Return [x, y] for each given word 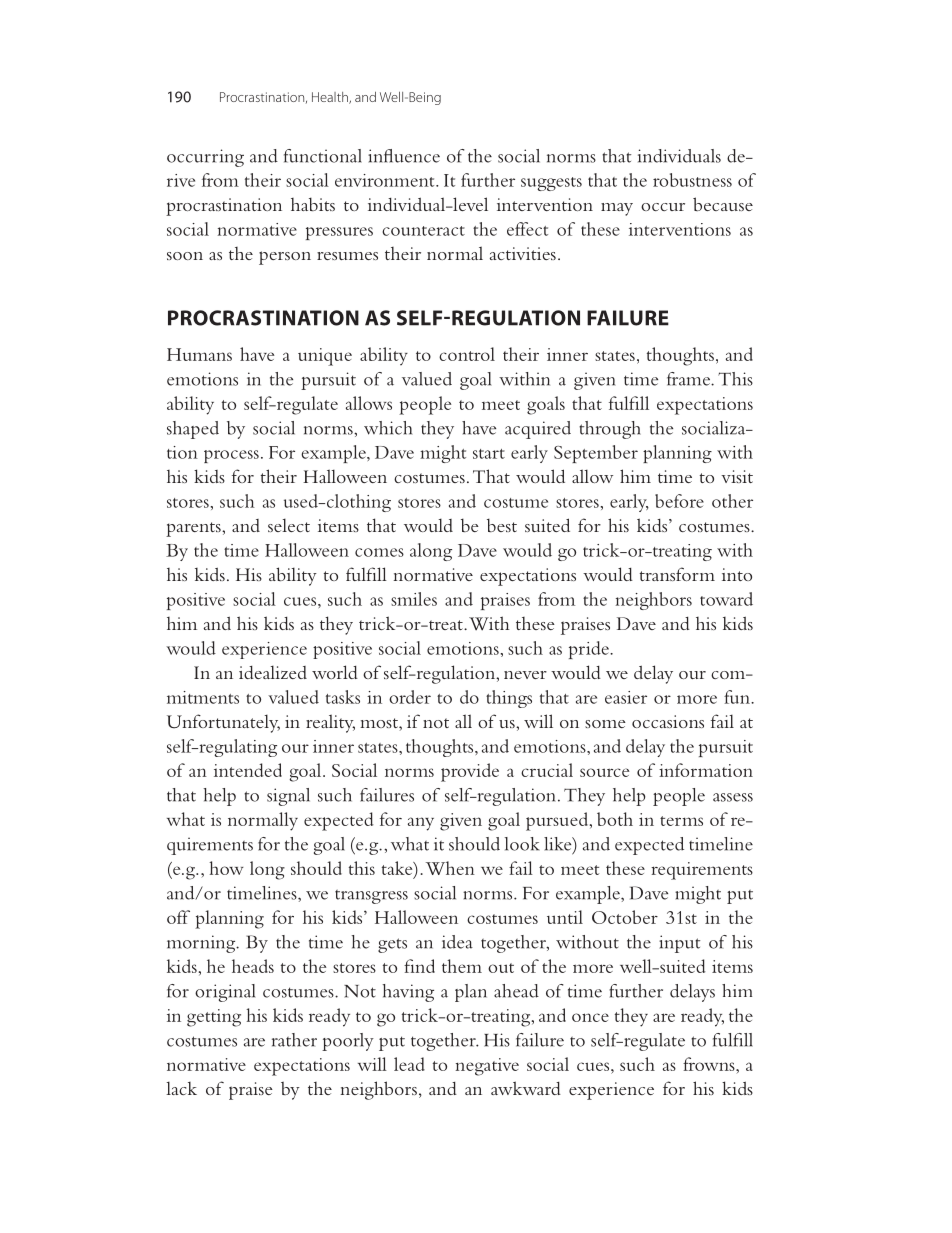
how [226, 868]
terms [681, 821]
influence [404, 156]
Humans [199, 354]
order [410, 697]
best [502, 525]
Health [331, 98]
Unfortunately [223, 723]
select [289, 525]
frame [689, 379]
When [450, 868]
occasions [668, 721]
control [467, 354]
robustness [692, 180]
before [679, 501]
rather [294, 1040]
